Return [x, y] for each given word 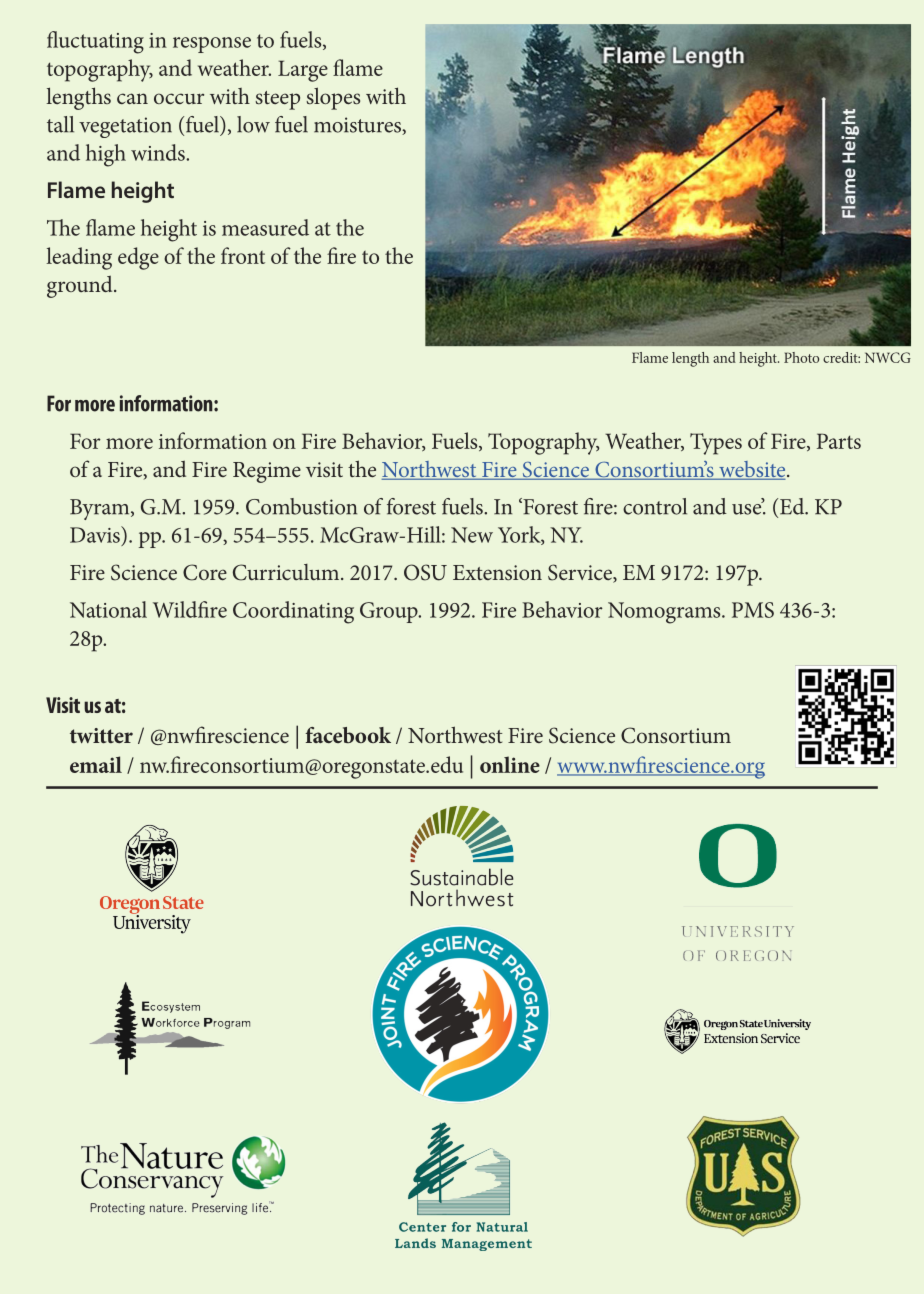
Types [716, 444]
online [510, 764]
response [212, 45]
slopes [333, 98]
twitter [101, 736]
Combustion [301, 506]
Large [303, 71]
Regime [267, 472]
